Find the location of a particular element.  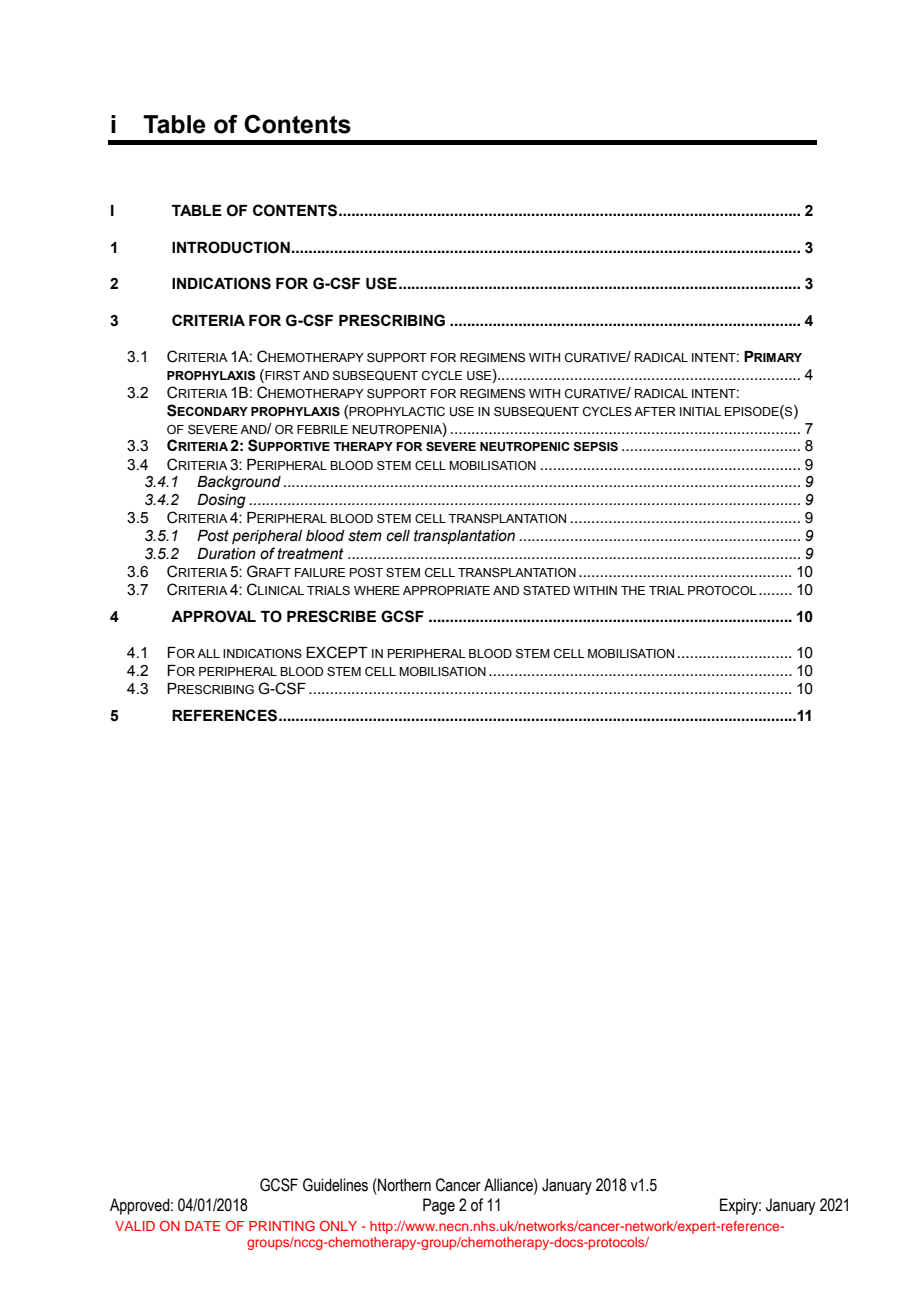

FEBRILE is located at coordinates (322, 429).
